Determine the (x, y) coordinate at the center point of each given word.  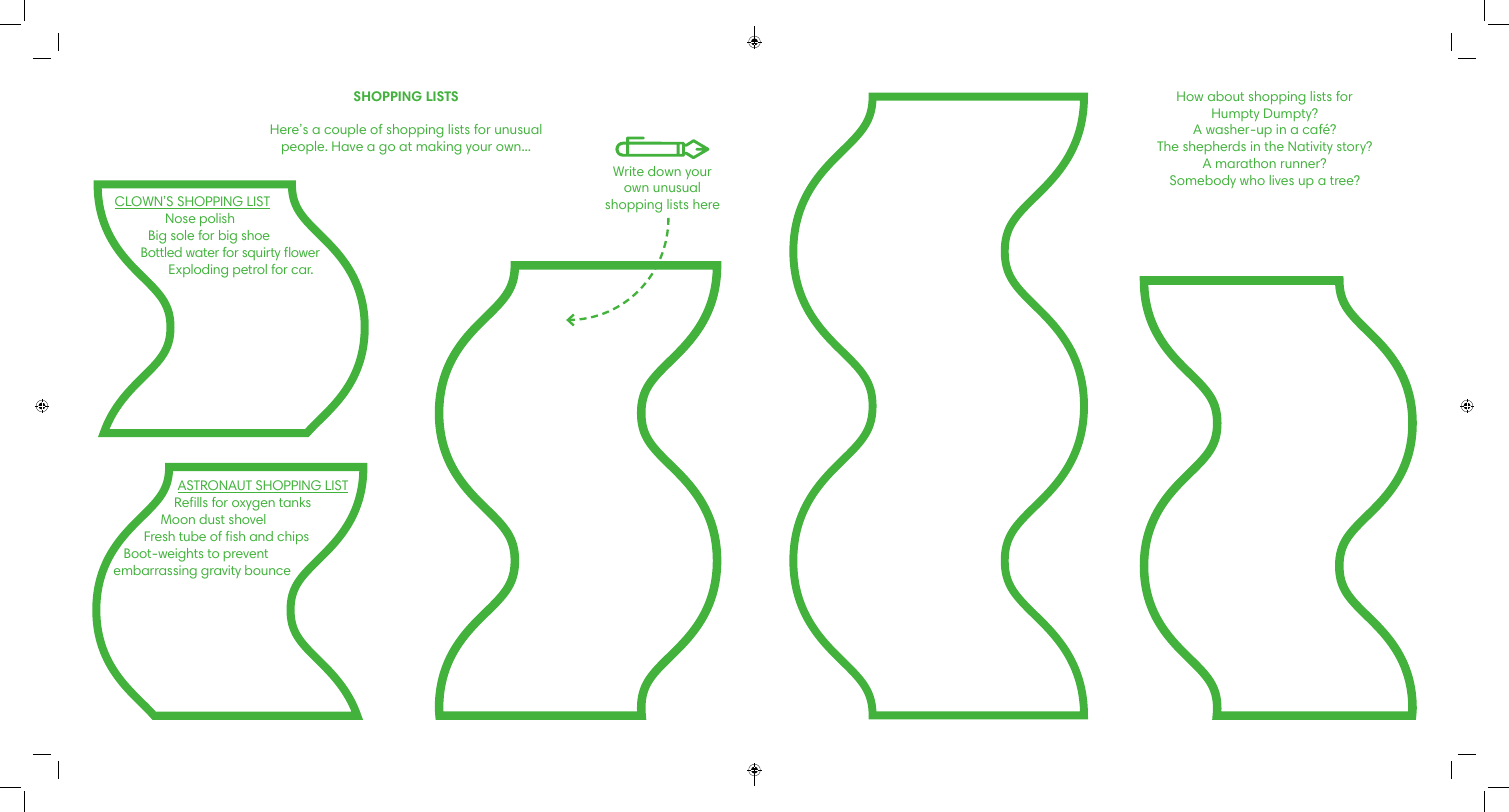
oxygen (253, 505)
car (302, 270)
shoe (256, 235)
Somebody (1203, 181)
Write (628, 171)
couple (345, 130)
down (664, 171)
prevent (246, 555)
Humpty (1235, 114)
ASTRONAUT (216, 486)
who (1252, 180)
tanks (295, 502)
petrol (250, 270)
